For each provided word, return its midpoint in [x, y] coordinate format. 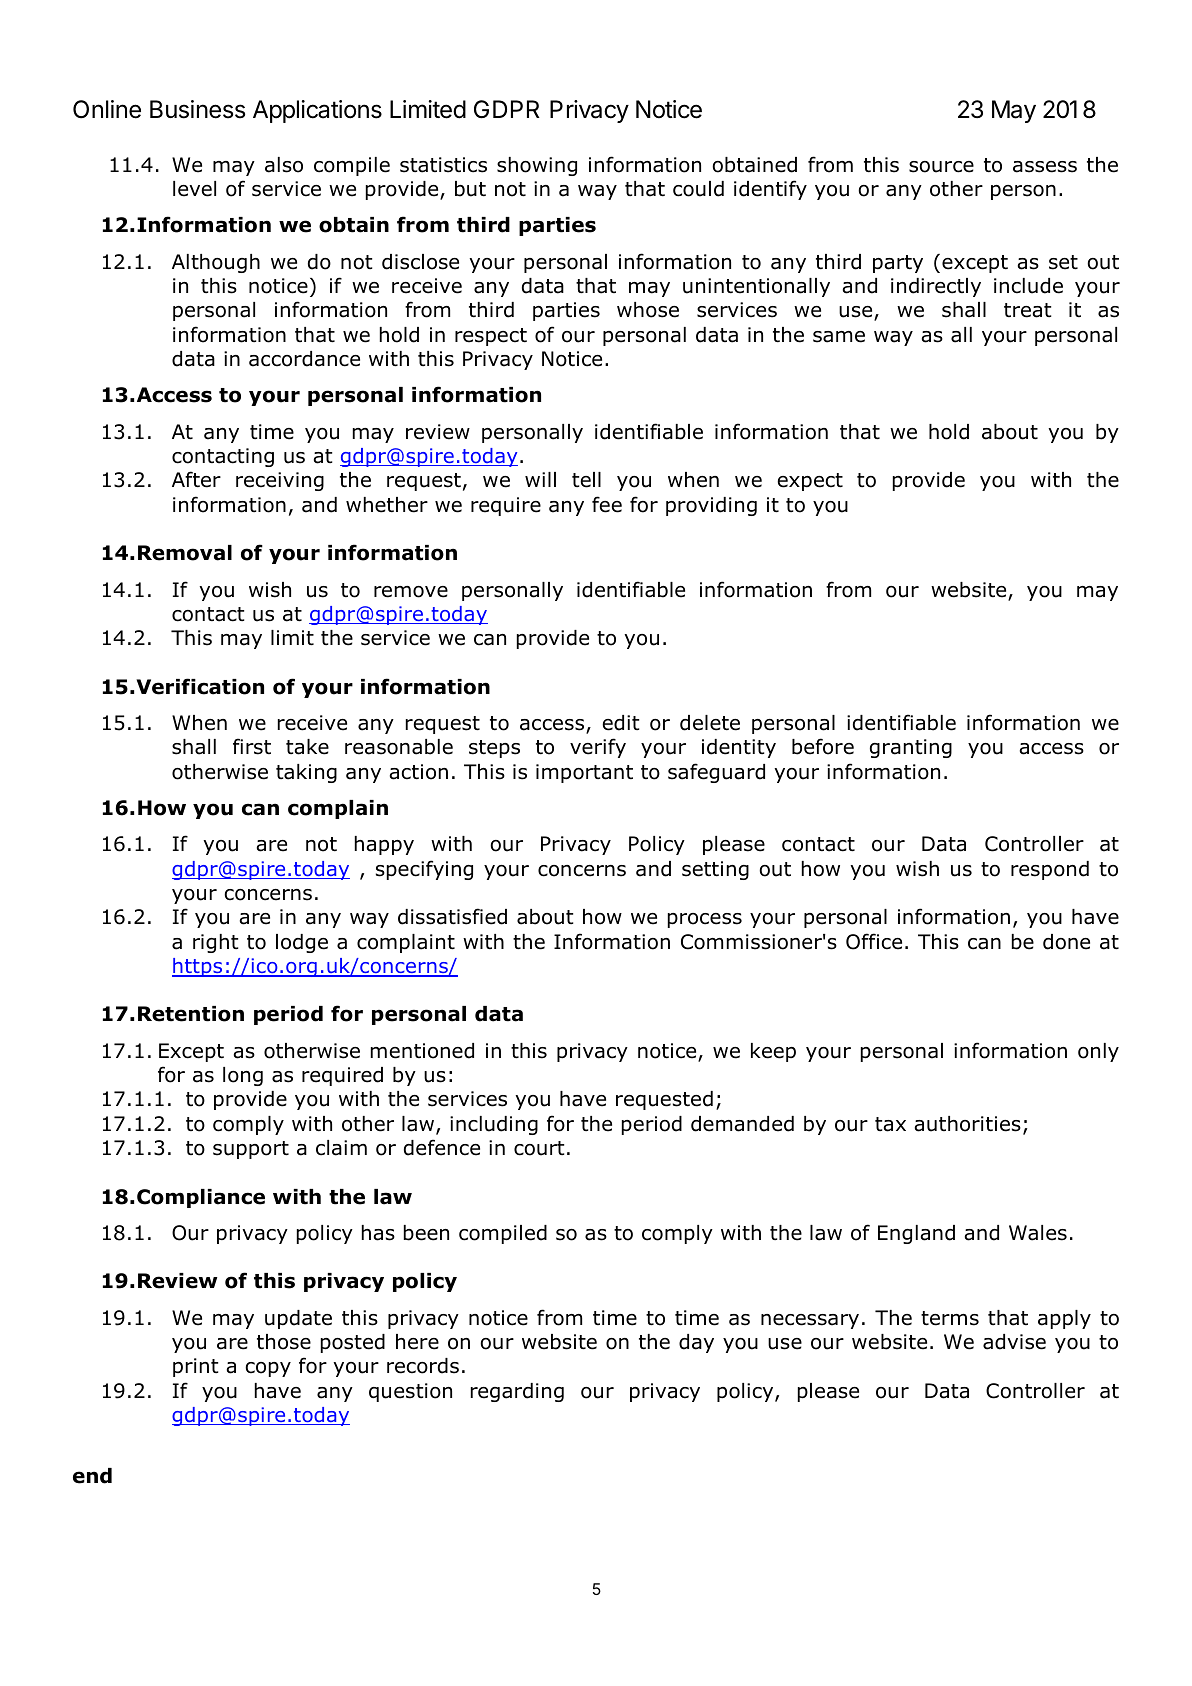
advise [1014, 1342]
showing [537, 166]
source [941, 167]
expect [810, 482]
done [1066, 942]
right [215, 943]
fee [607, 504]
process [705, 920]
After [196, 479]
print [195, 1367]
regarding [517, 1392]
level [194, 189]
